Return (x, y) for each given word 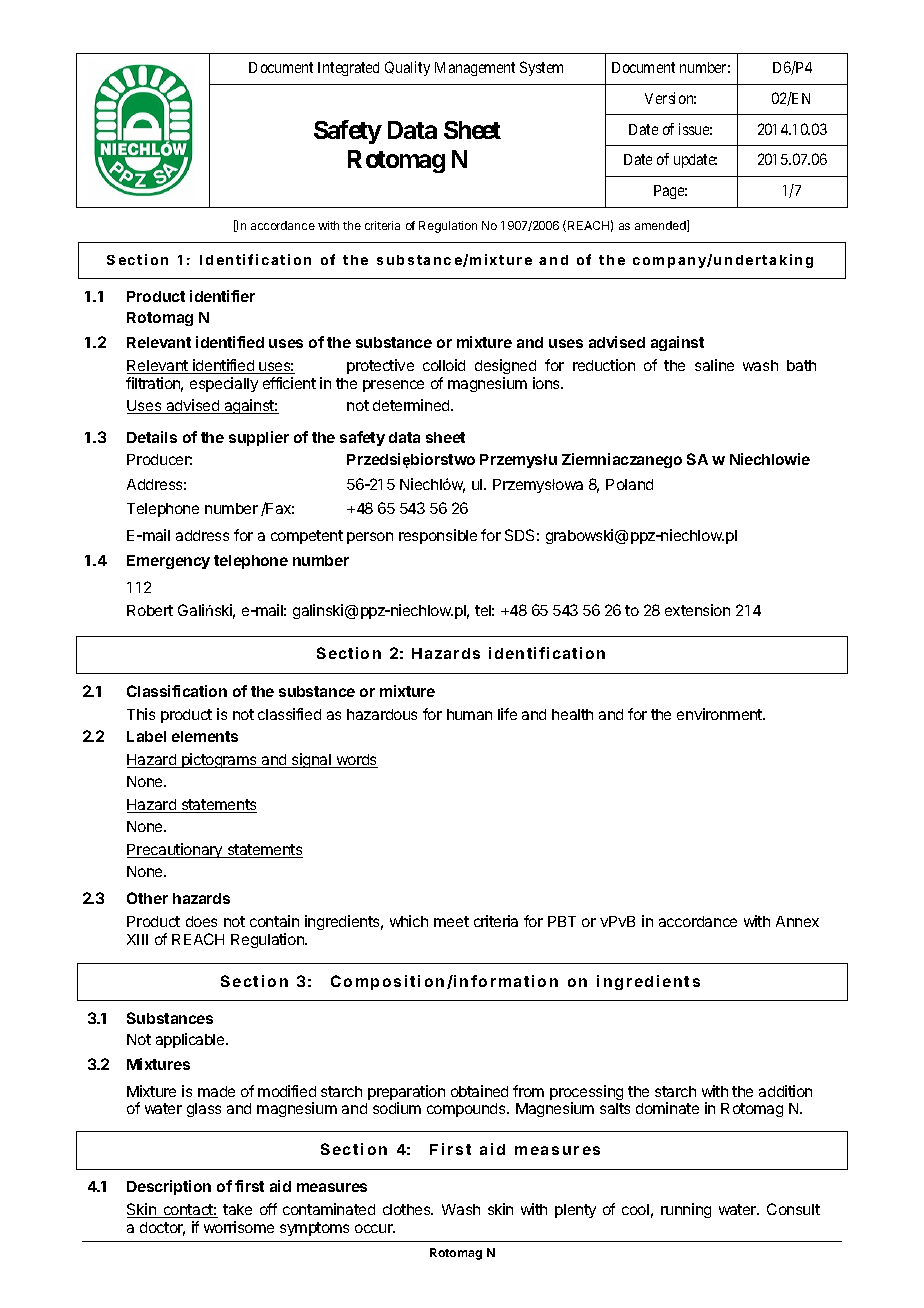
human (469, 714)
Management (475, 69)
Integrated (348, 69)
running (686, 1210)
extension (697, 610)
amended (661, 226)
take (237, 1209)
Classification (177, 691)
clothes (408, 1209)
